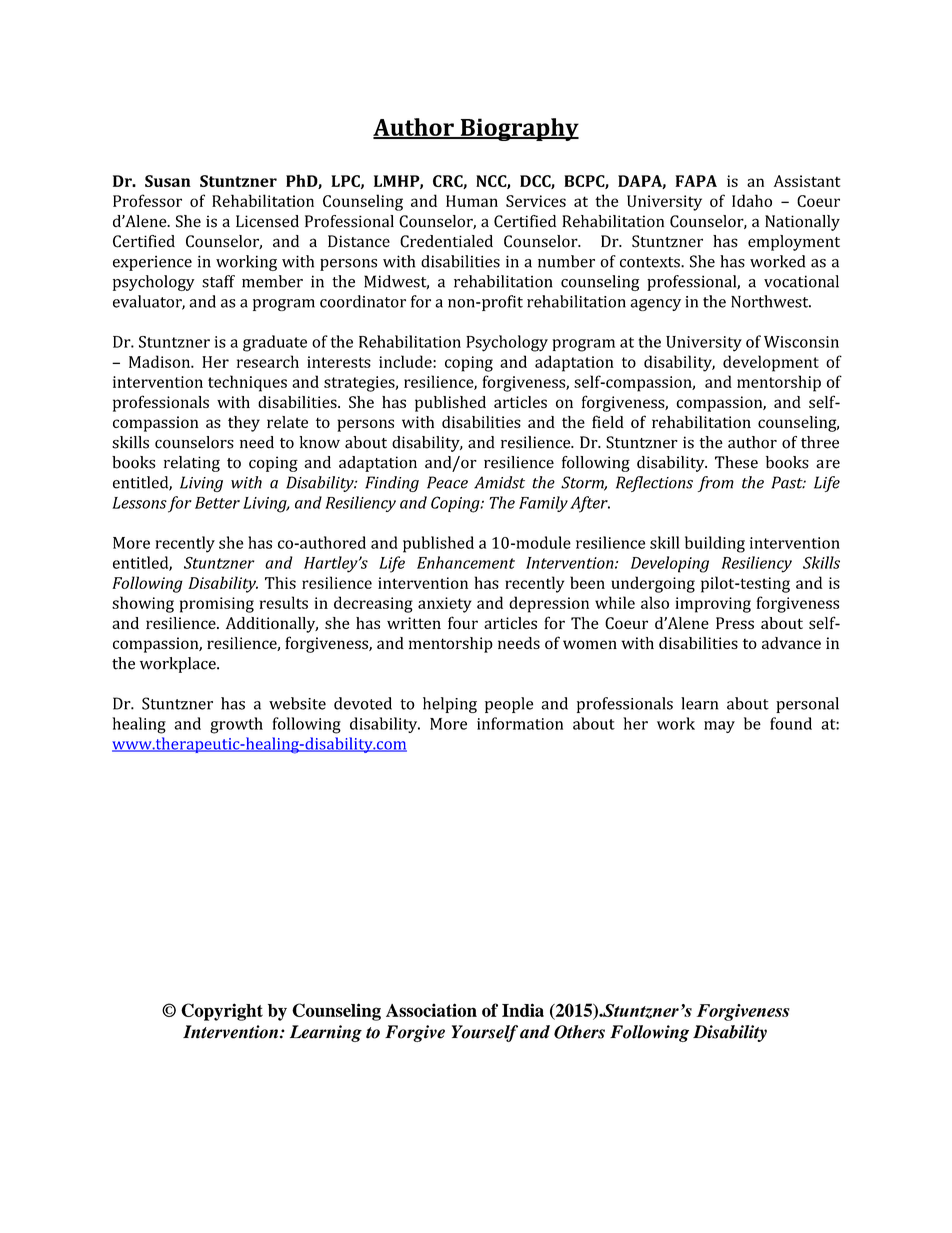 Image resolution: width=952 pixels, height=1233 pixels. What do you see at coordinates (466, 562) in the screenshot?
I see `Enhancement` at bounding box center [466, 562].
